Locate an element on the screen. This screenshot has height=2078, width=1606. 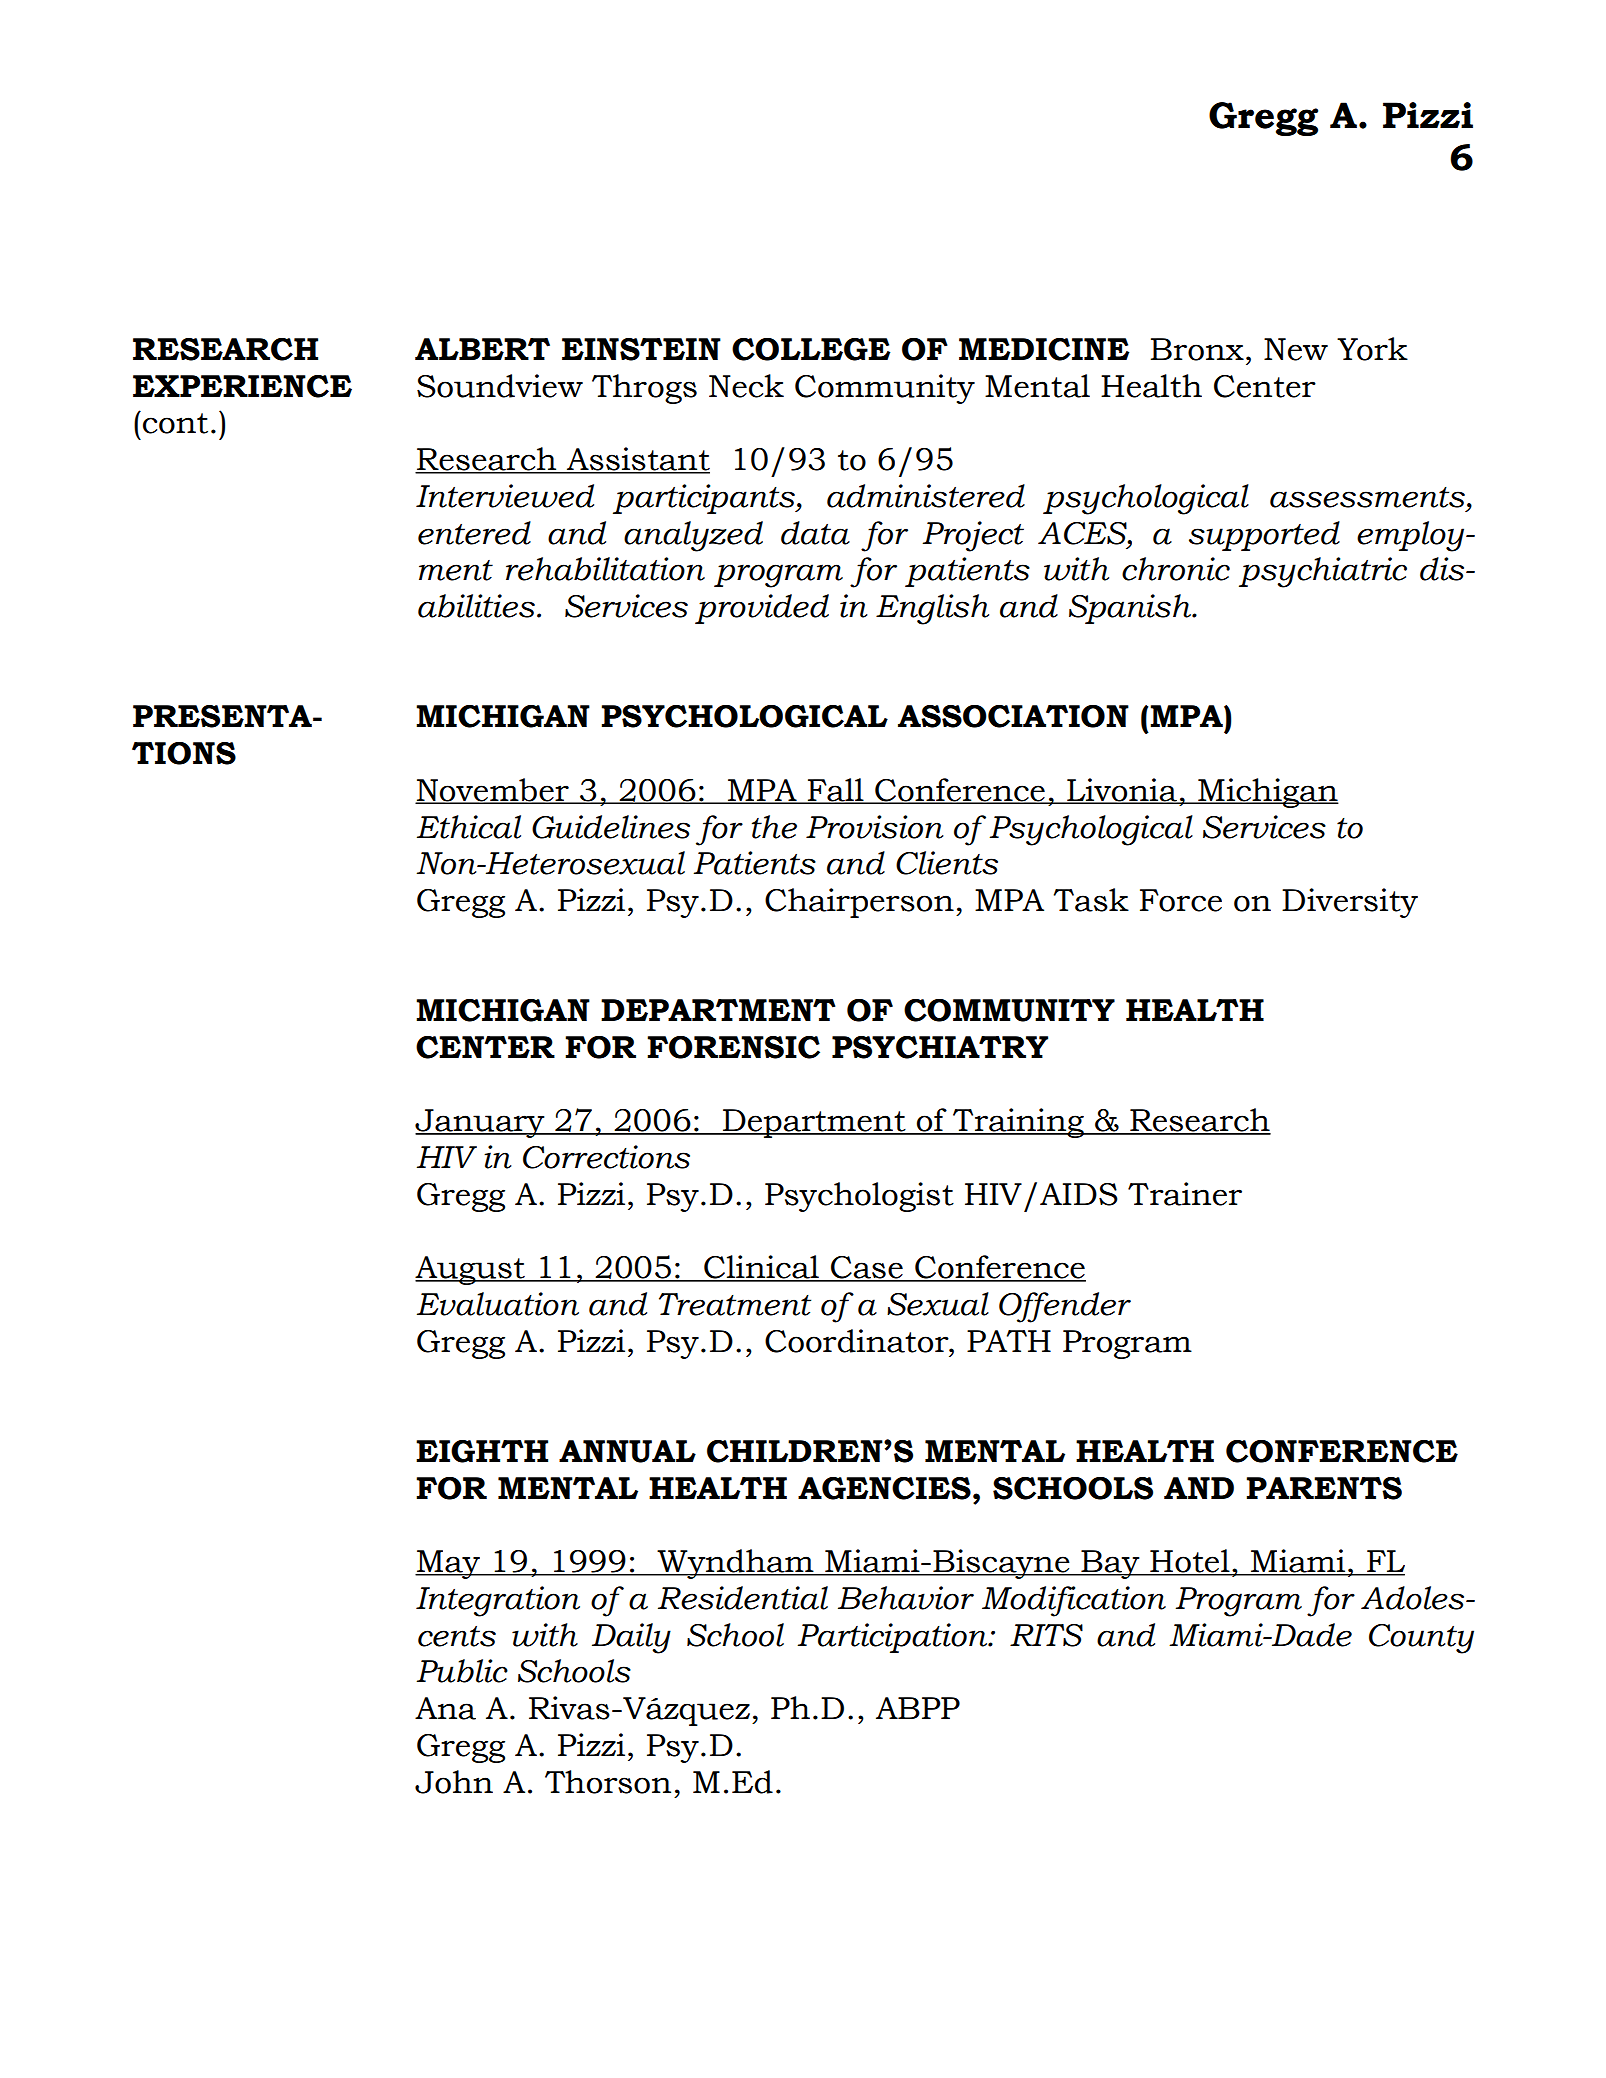
John is located at coordinates (454, 1782).
